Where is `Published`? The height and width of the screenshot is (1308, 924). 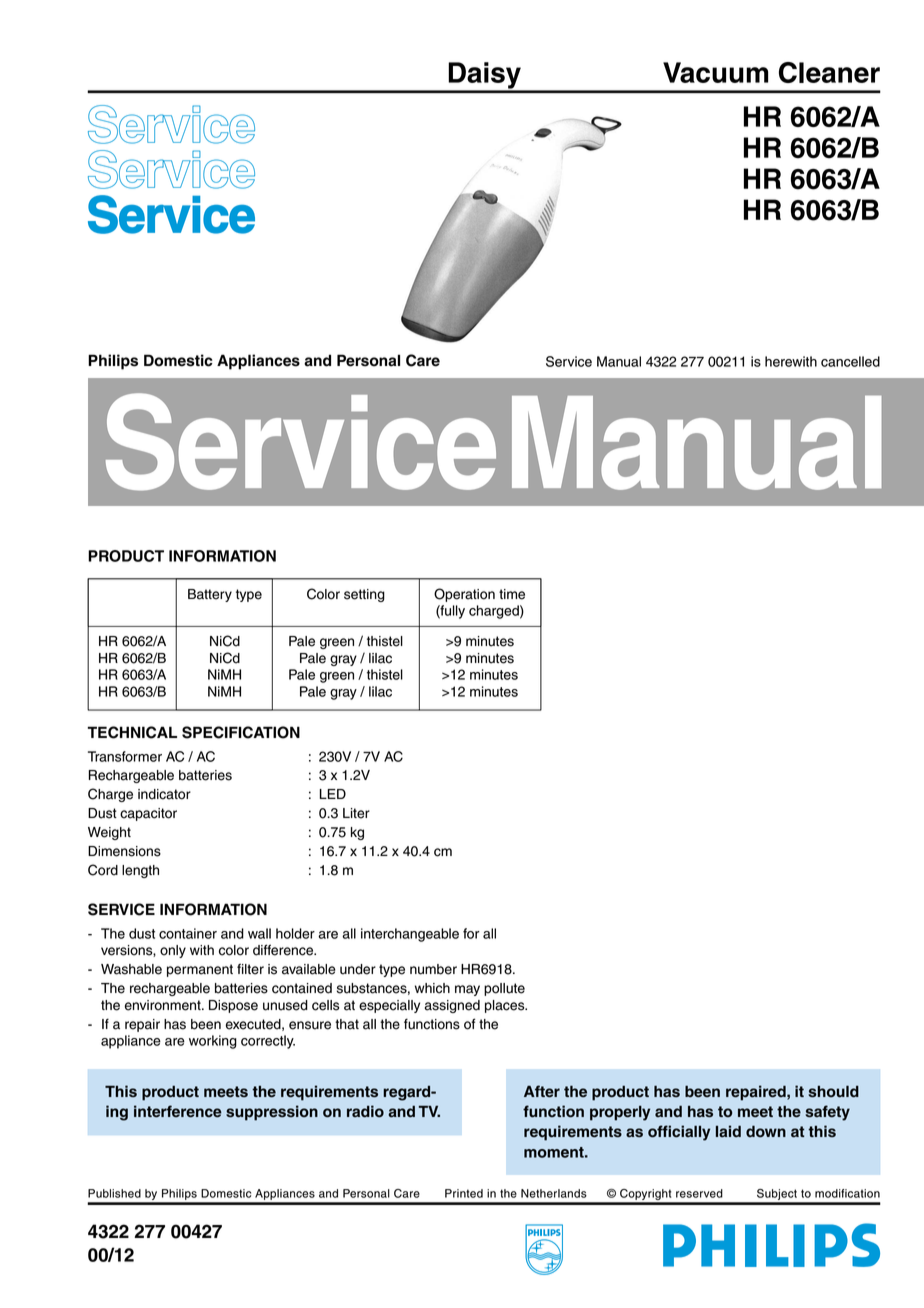
Published is located at coordinates (114, 1193).
